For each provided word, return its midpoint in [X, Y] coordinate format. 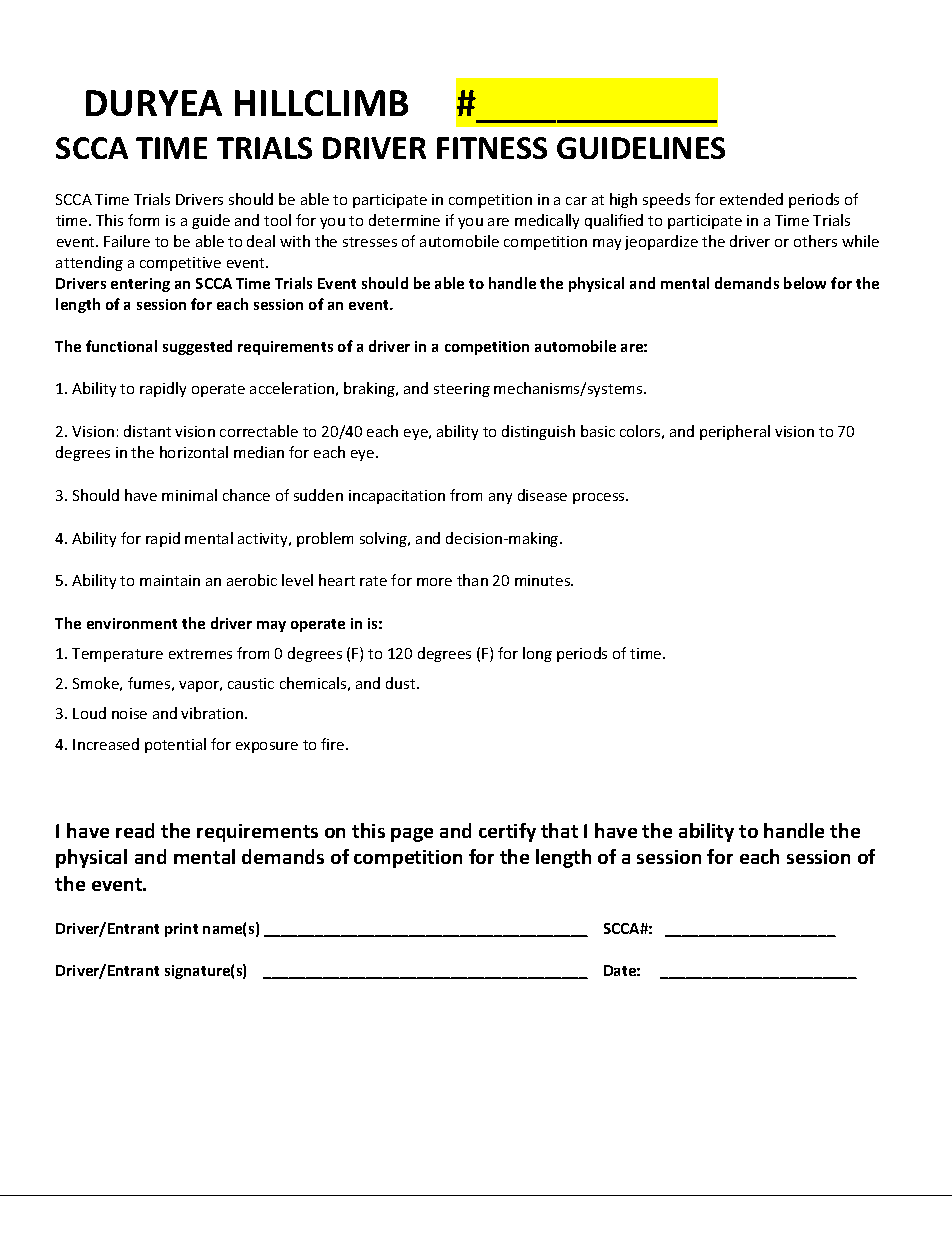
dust [402, 683]
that [559, 830]
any [500, 498]
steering [462, 390]
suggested [197, 347]
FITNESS [492, 148]
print [181, 930]
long [537, 654]
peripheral [735, 432]
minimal [189, 495]
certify [507, 832]
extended [751, 199]
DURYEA [154, 103]
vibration [213, 713]
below [805, 283]
